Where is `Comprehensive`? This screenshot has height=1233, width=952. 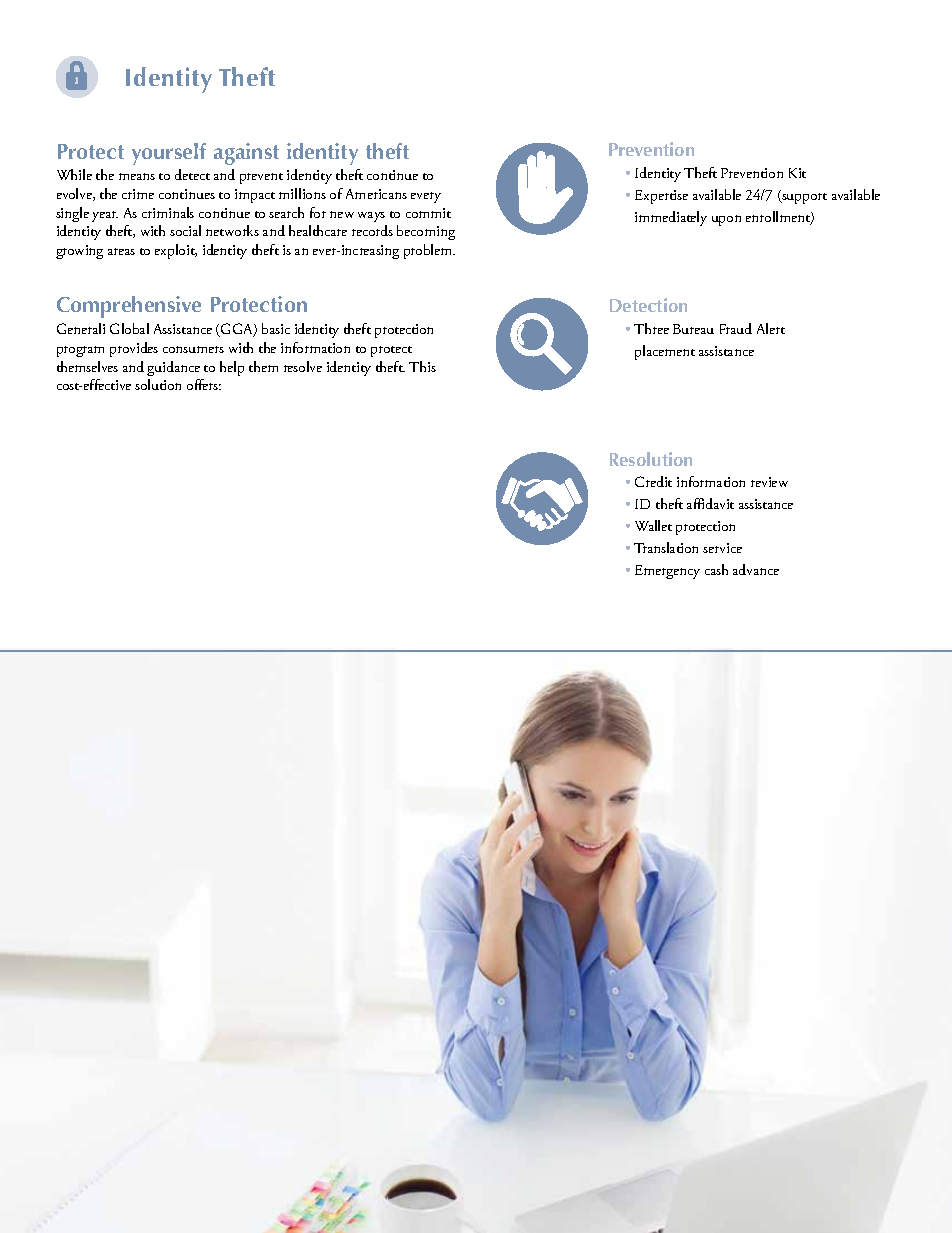 Comprehensive is located at coordinates (129, 307).
